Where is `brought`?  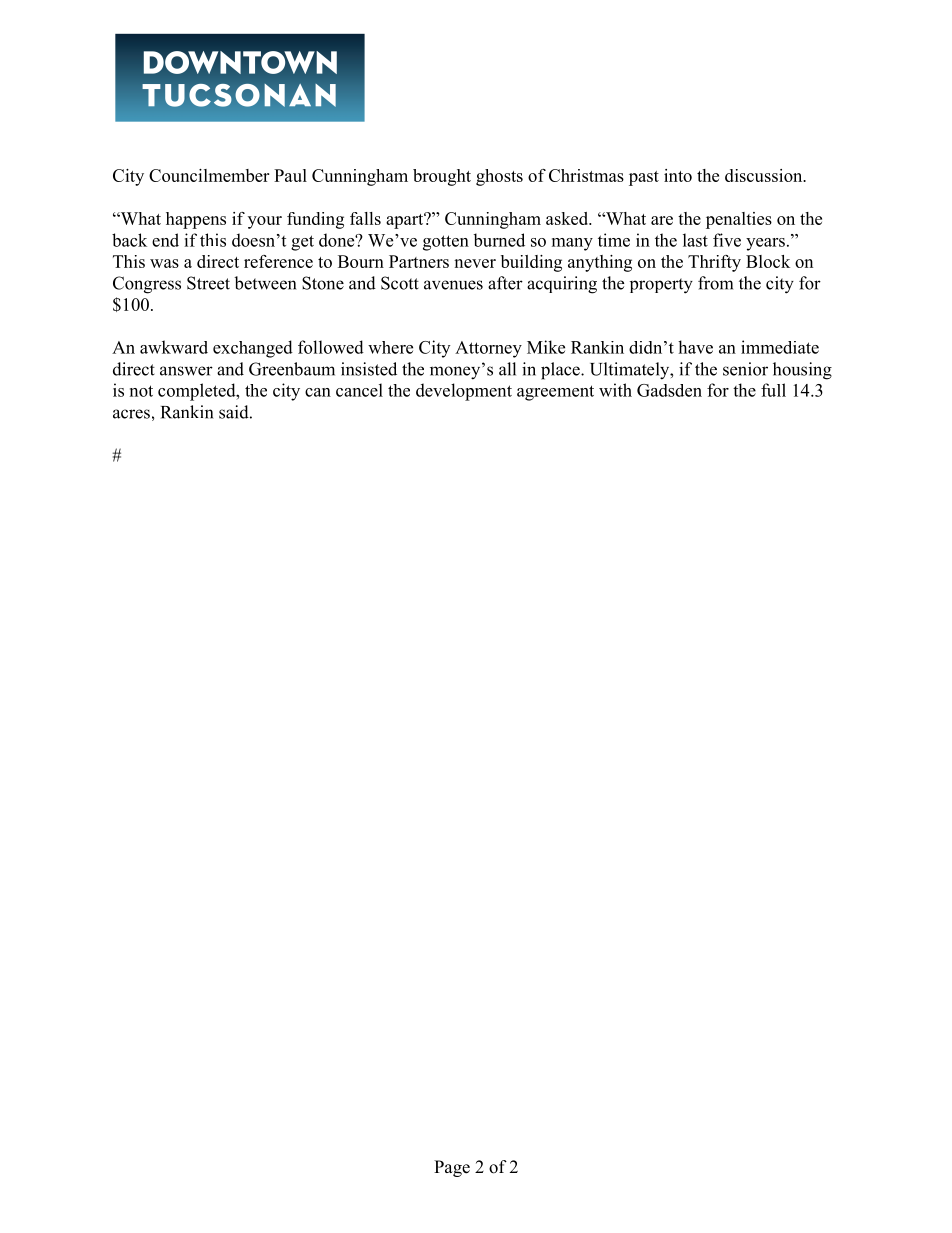
brought is located at coordinates (442, 177).
